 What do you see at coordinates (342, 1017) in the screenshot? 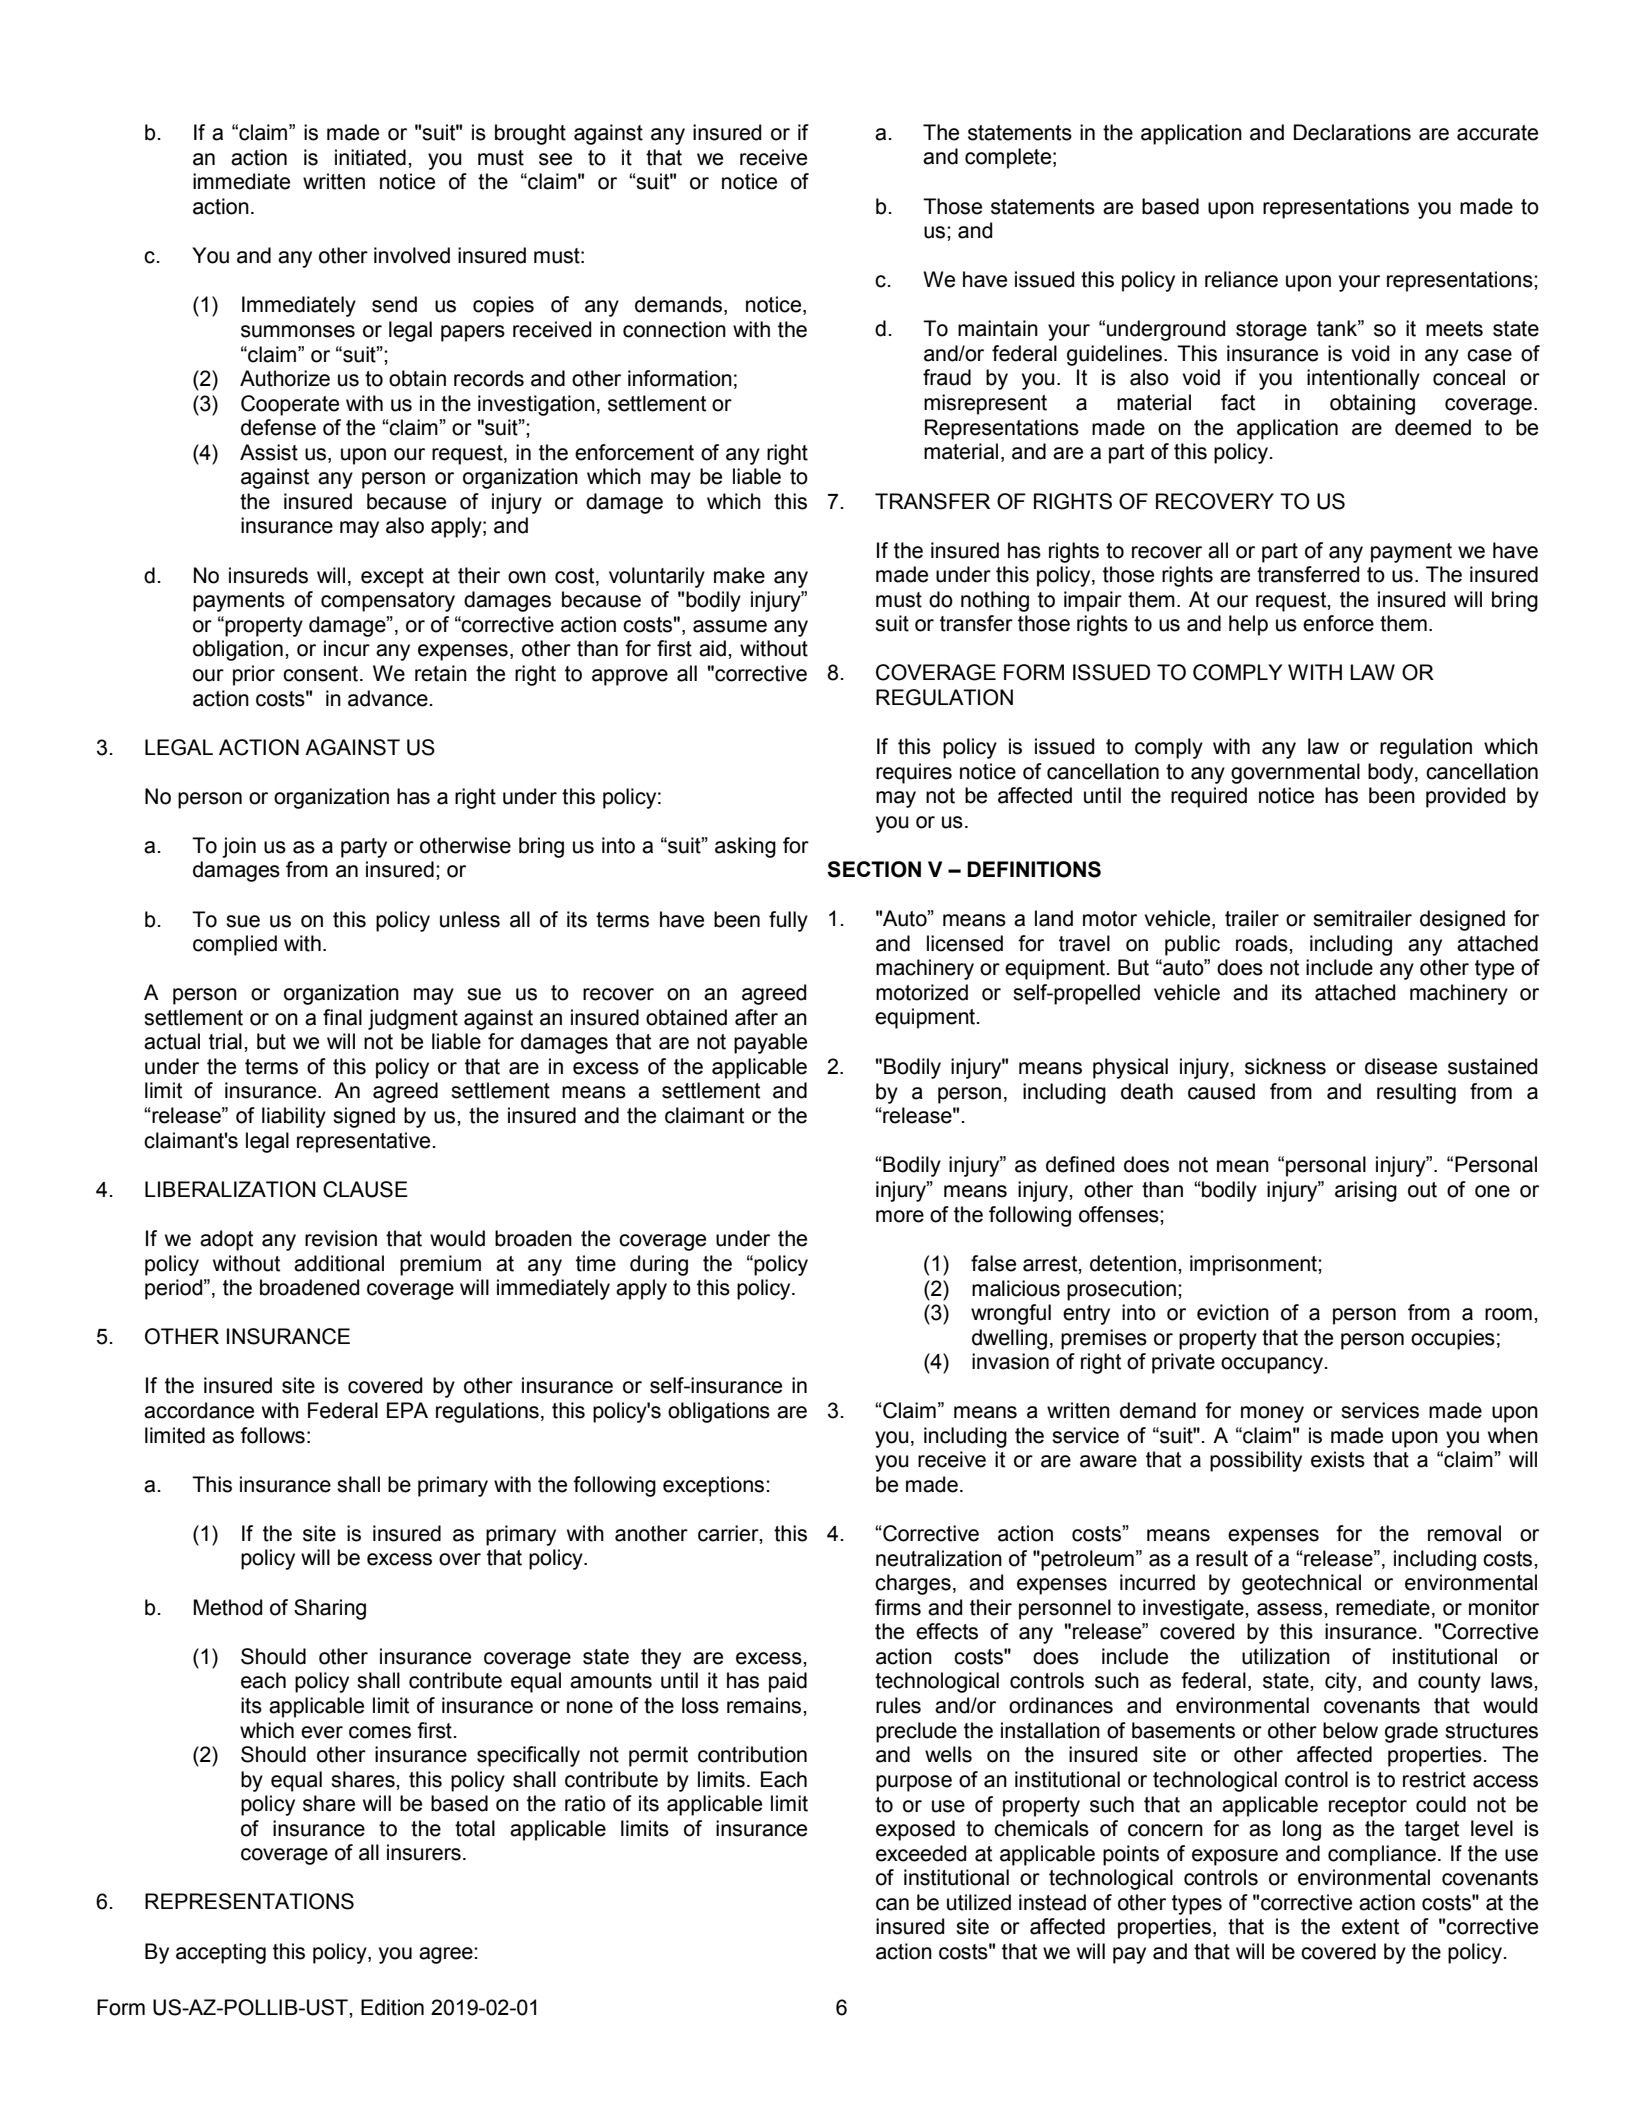
I see `final` at bounding box center [342, 1017].
